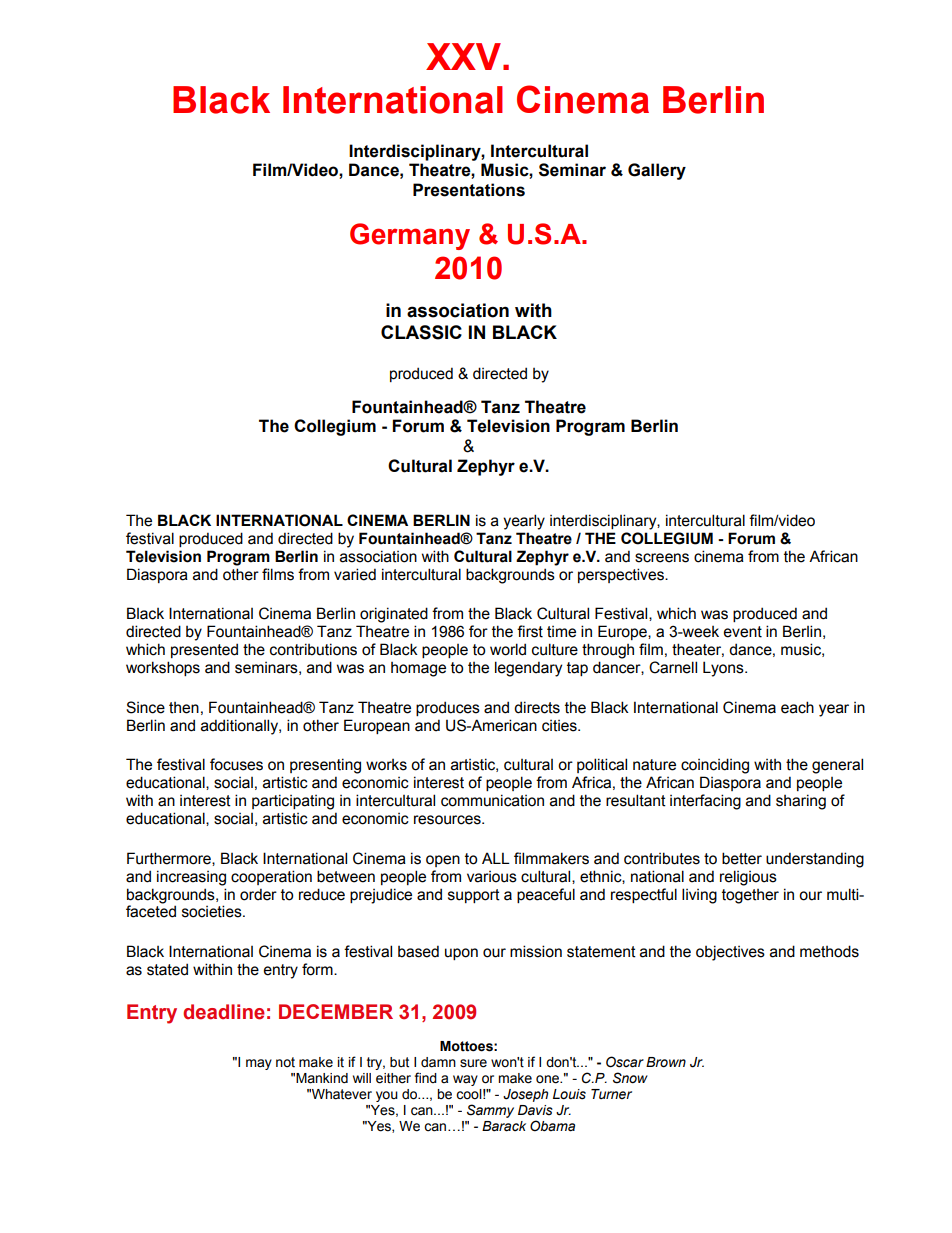 This screenshot has width=952, height=1233. What do you see at coordinates (259, 1064) in the screenshot?
I see `may` at bounding box center [259, 1064].
